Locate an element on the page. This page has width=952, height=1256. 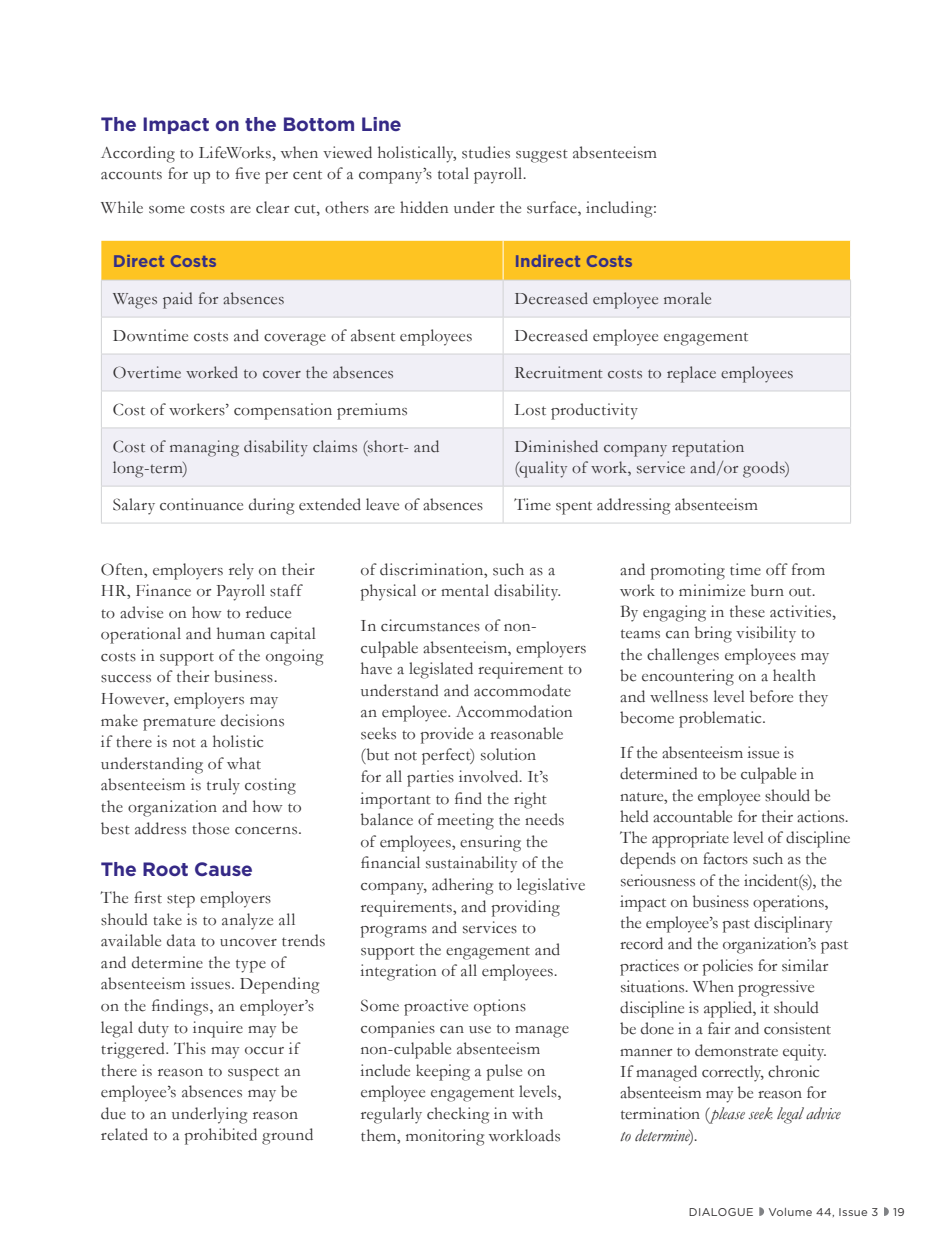
prohibited is located at coordinates (220, 1136).
